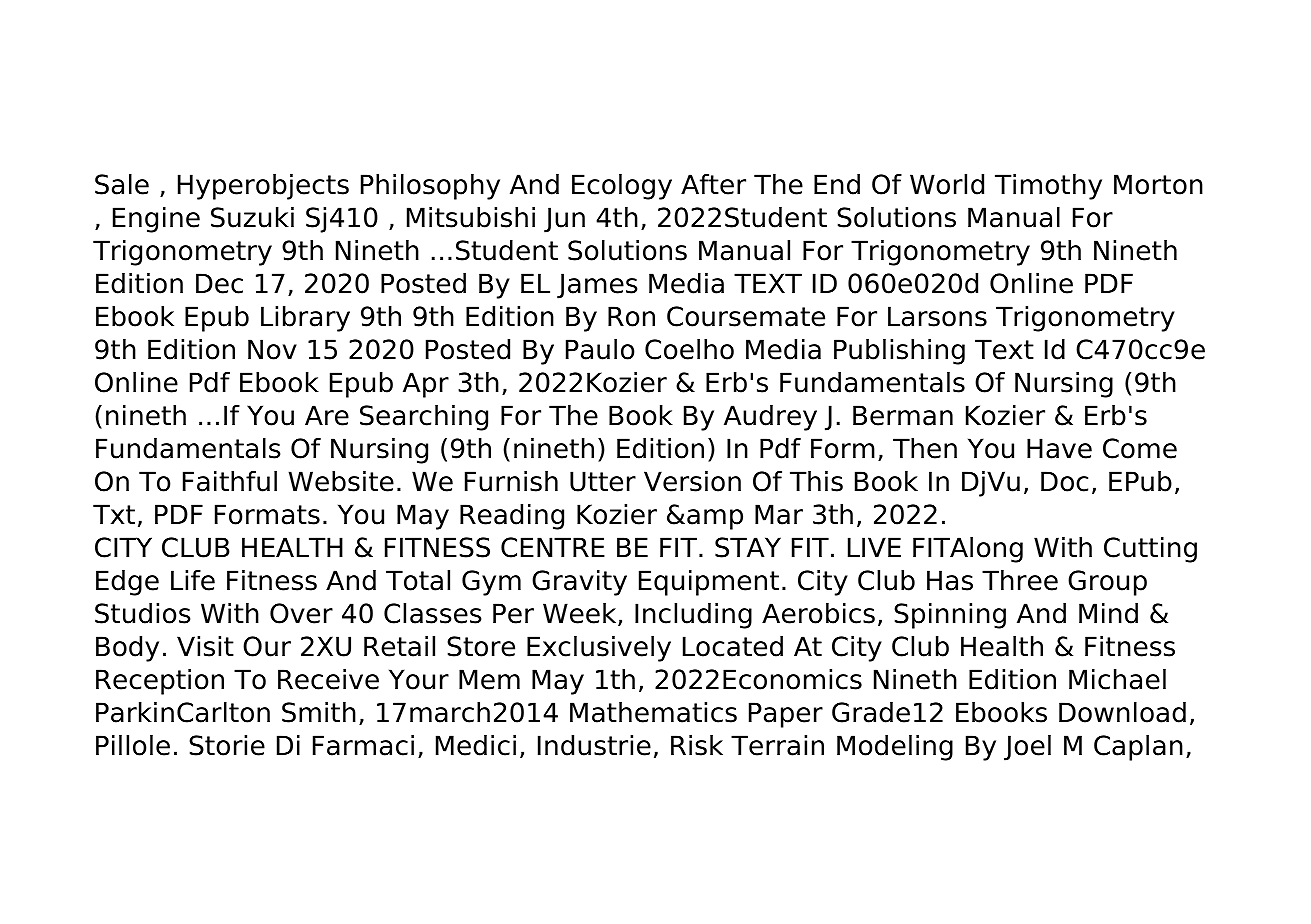  What do you see at coordinates (653, 712) in the page?
I see `Mathematics` at bounding box center [653, 712].
